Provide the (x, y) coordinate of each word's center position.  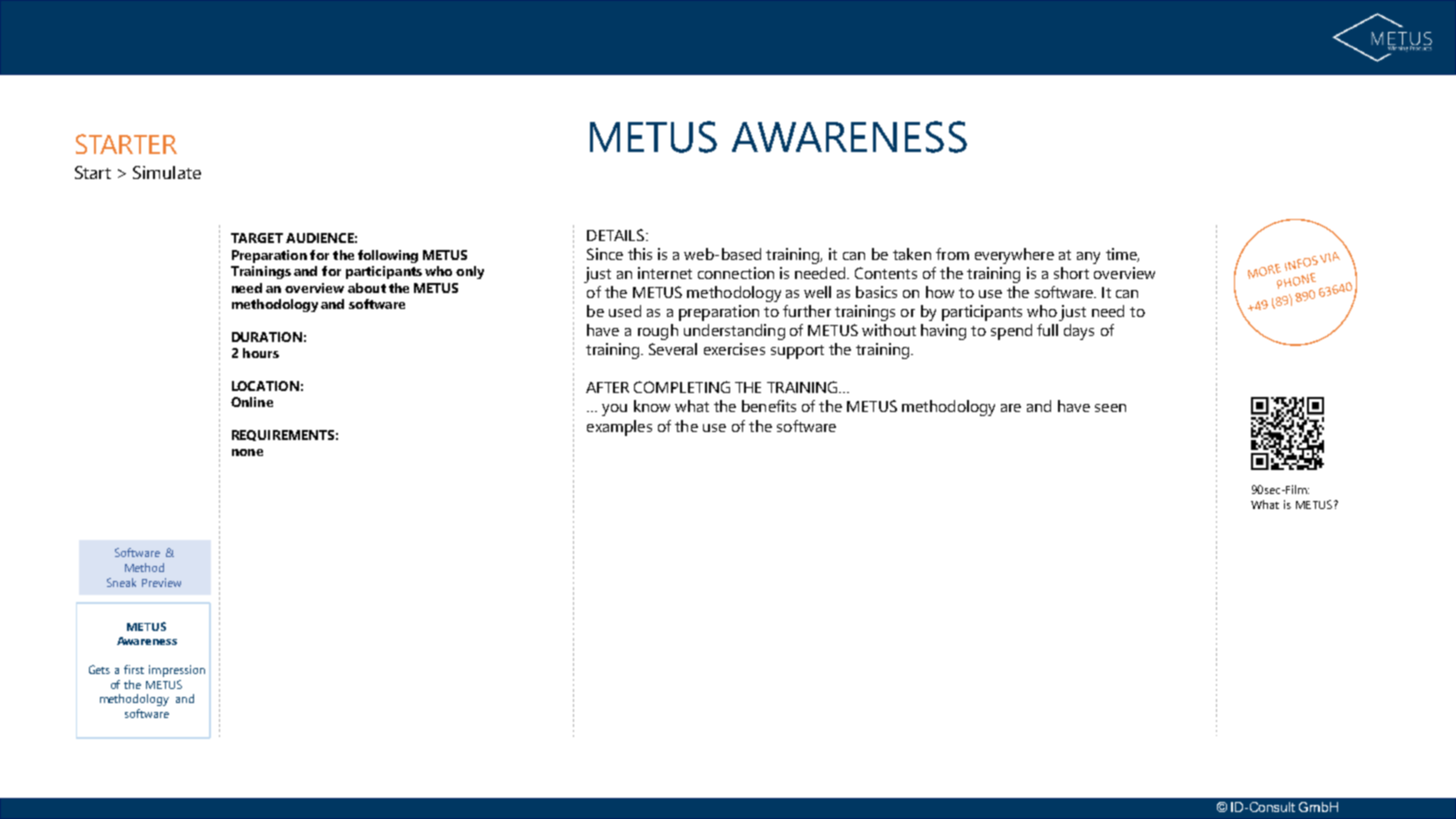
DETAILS (615, 235)
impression (177, 671)
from (952, 254)
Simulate (167, 172)
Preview (161, 582)
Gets (99, 669)
